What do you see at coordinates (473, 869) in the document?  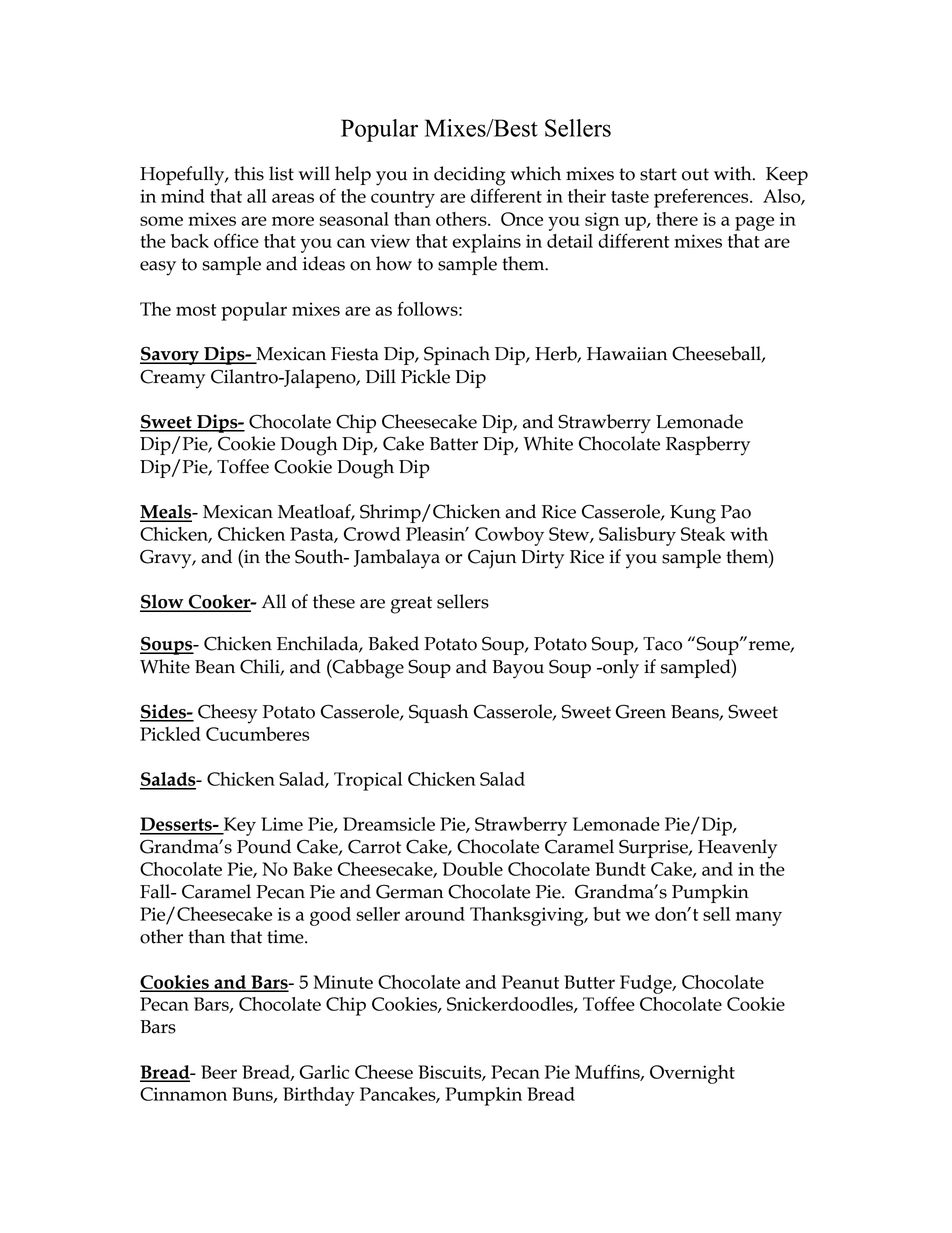 I see `Double` at bounding box center [473, 869].
